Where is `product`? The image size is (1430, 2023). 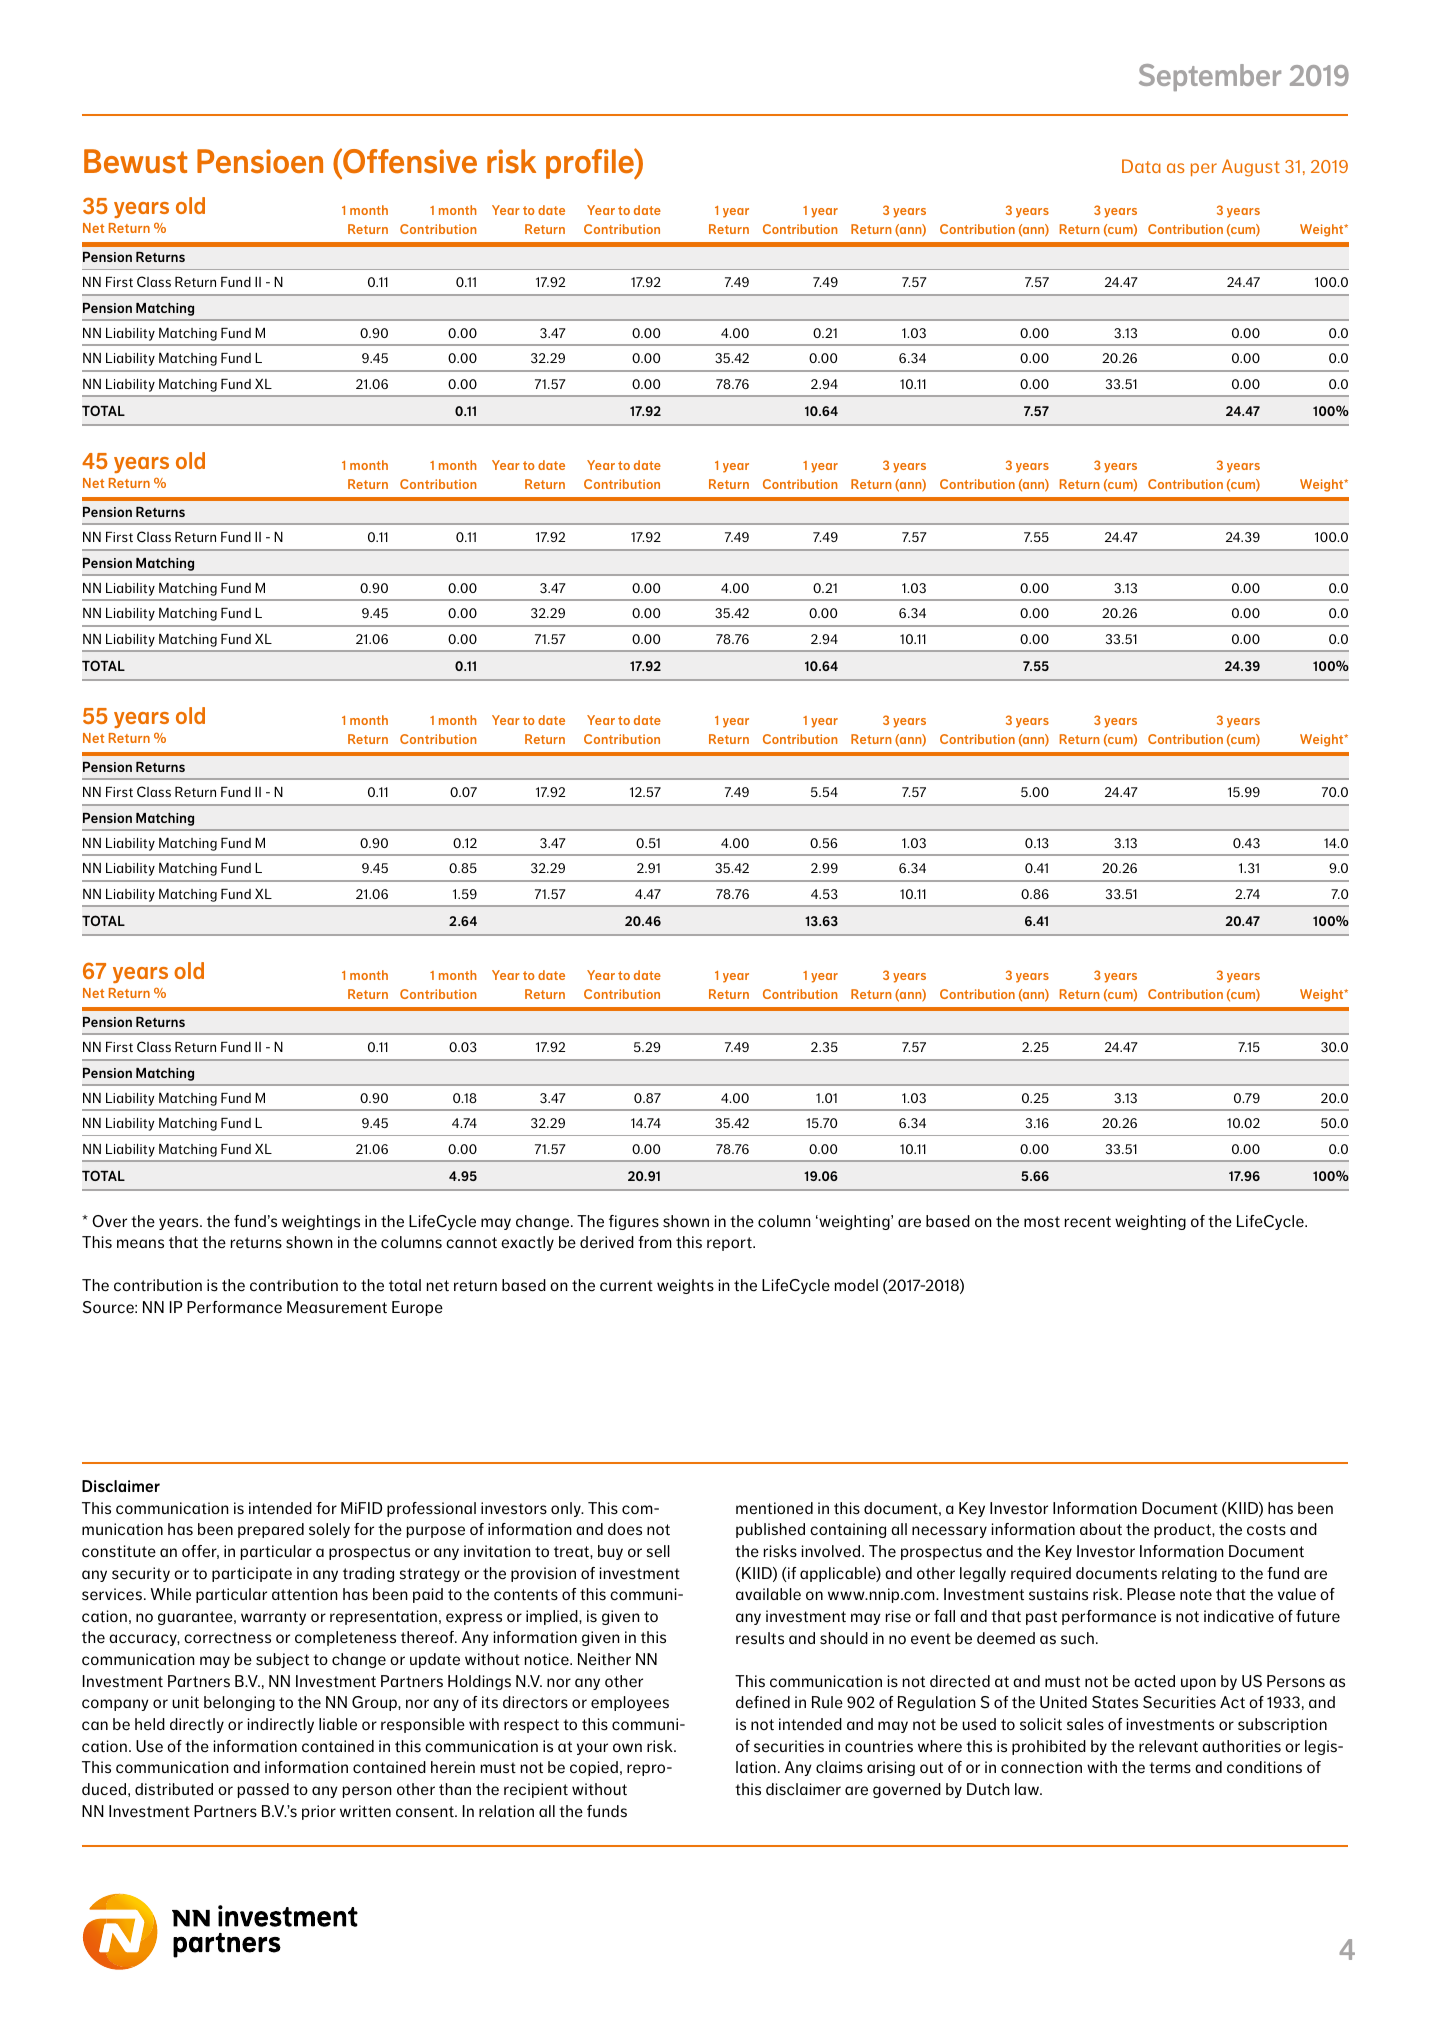 product is located at coordinates (1183, 1530).
